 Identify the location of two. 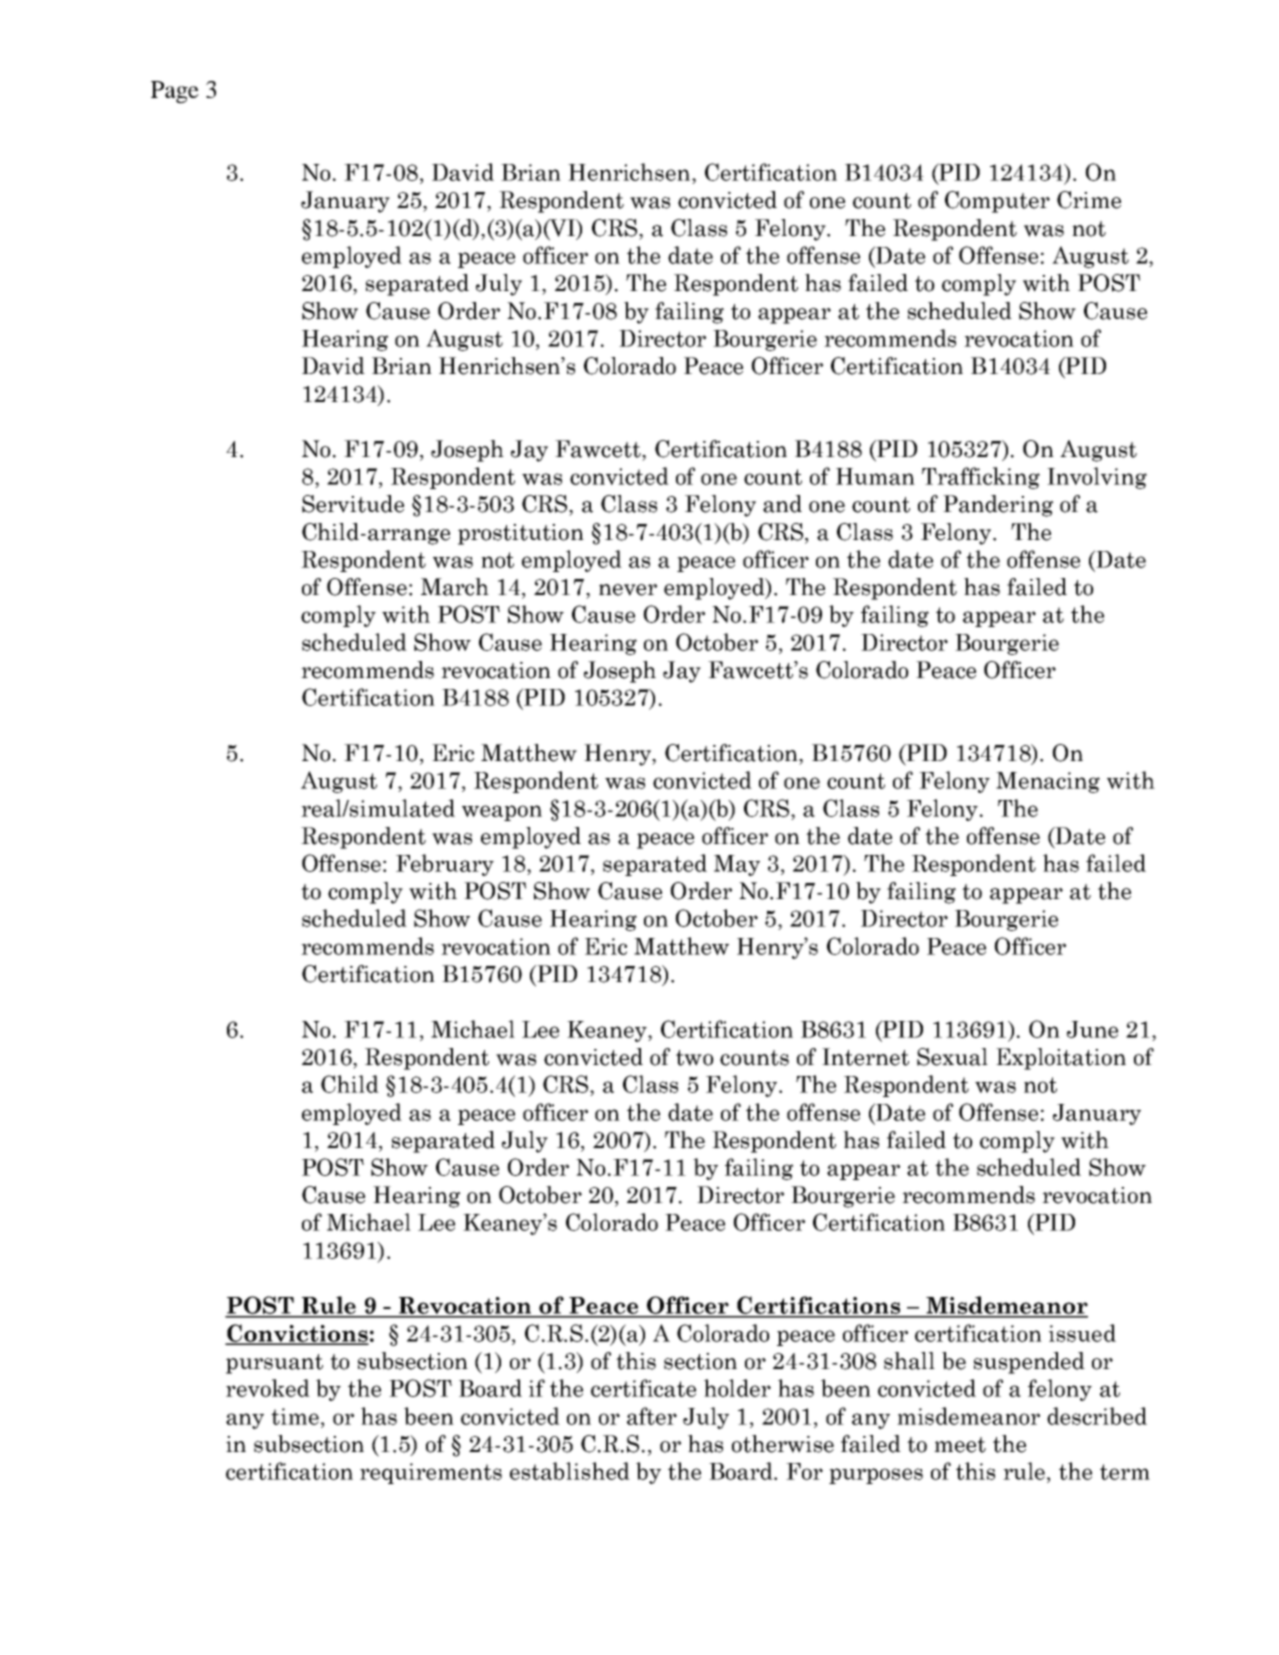
(695, 1058).
